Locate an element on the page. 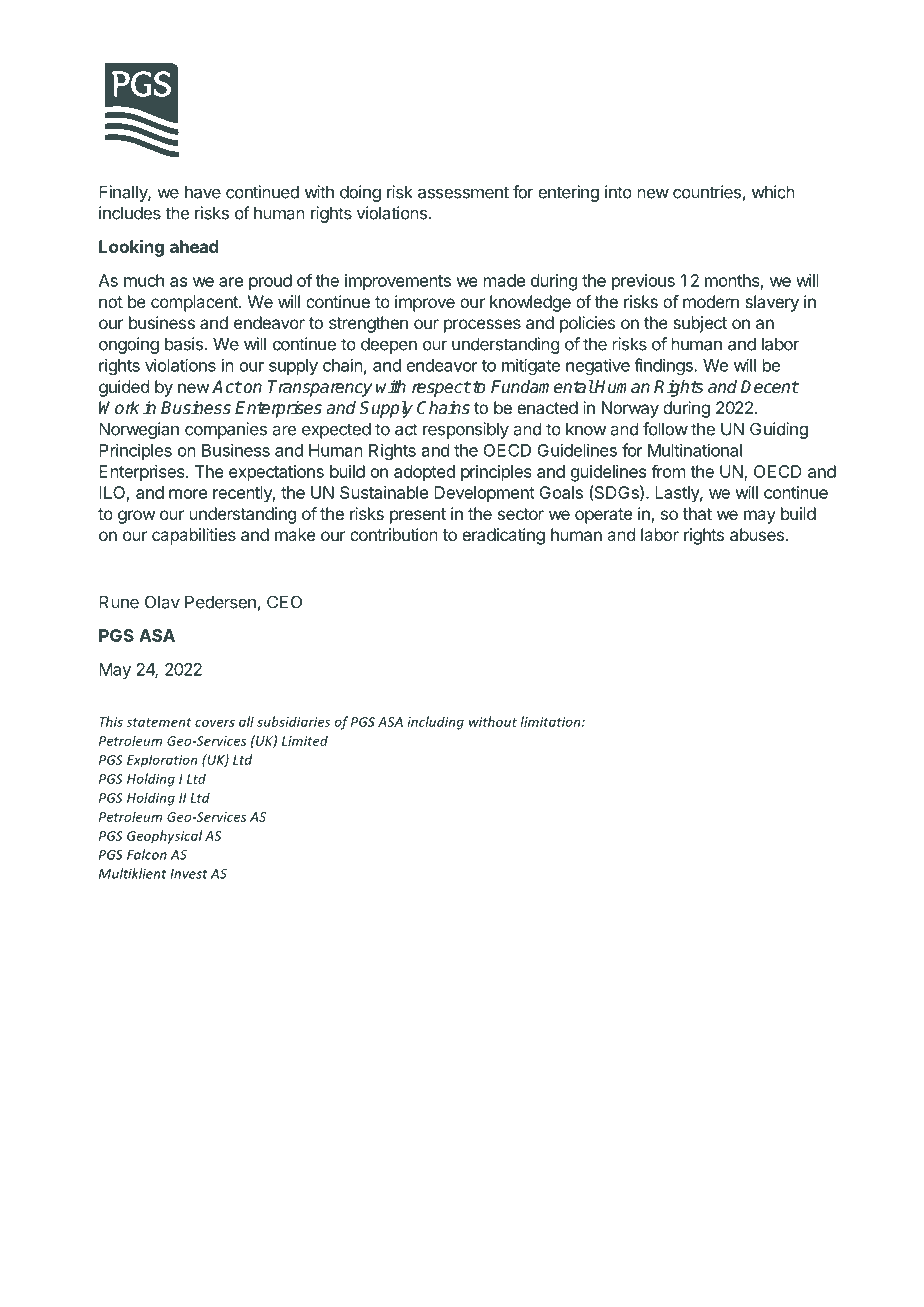 This document has width=924, height=1307. basis is located at coordinates (184, 344).
